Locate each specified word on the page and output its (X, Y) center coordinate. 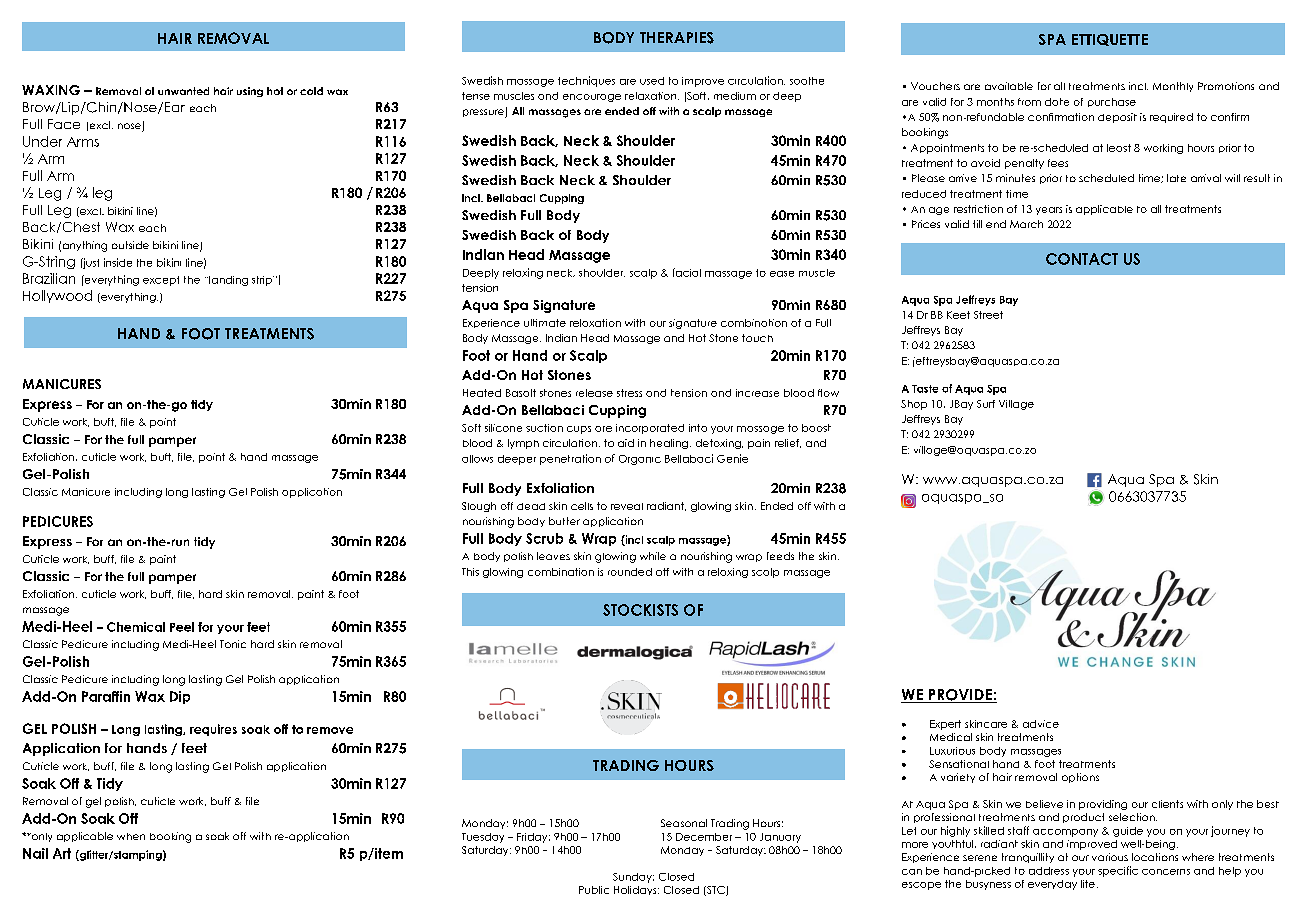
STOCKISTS (640, 610)
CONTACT (1082, 259)
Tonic (233, 644)
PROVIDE (960, 696)
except (161, 281)
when (131, 836)
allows (477, 459)
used (652, 81)
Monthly (1173, 87)
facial (687, 272)
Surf (986, 404)
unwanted (183, 91)
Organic (640, 460)
